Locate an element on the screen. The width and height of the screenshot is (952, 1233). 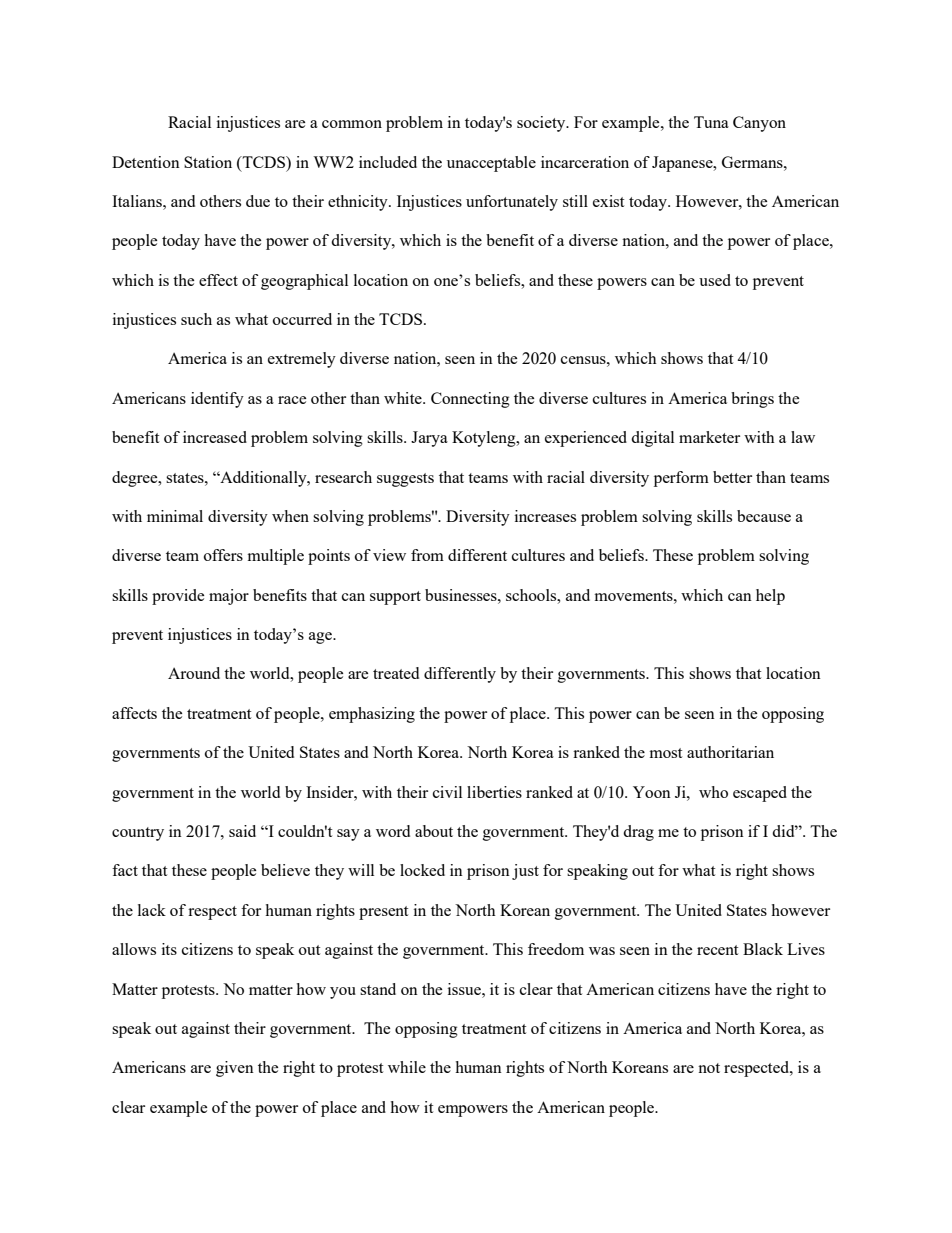
unacceptable is located at coordinates (491, 164).
